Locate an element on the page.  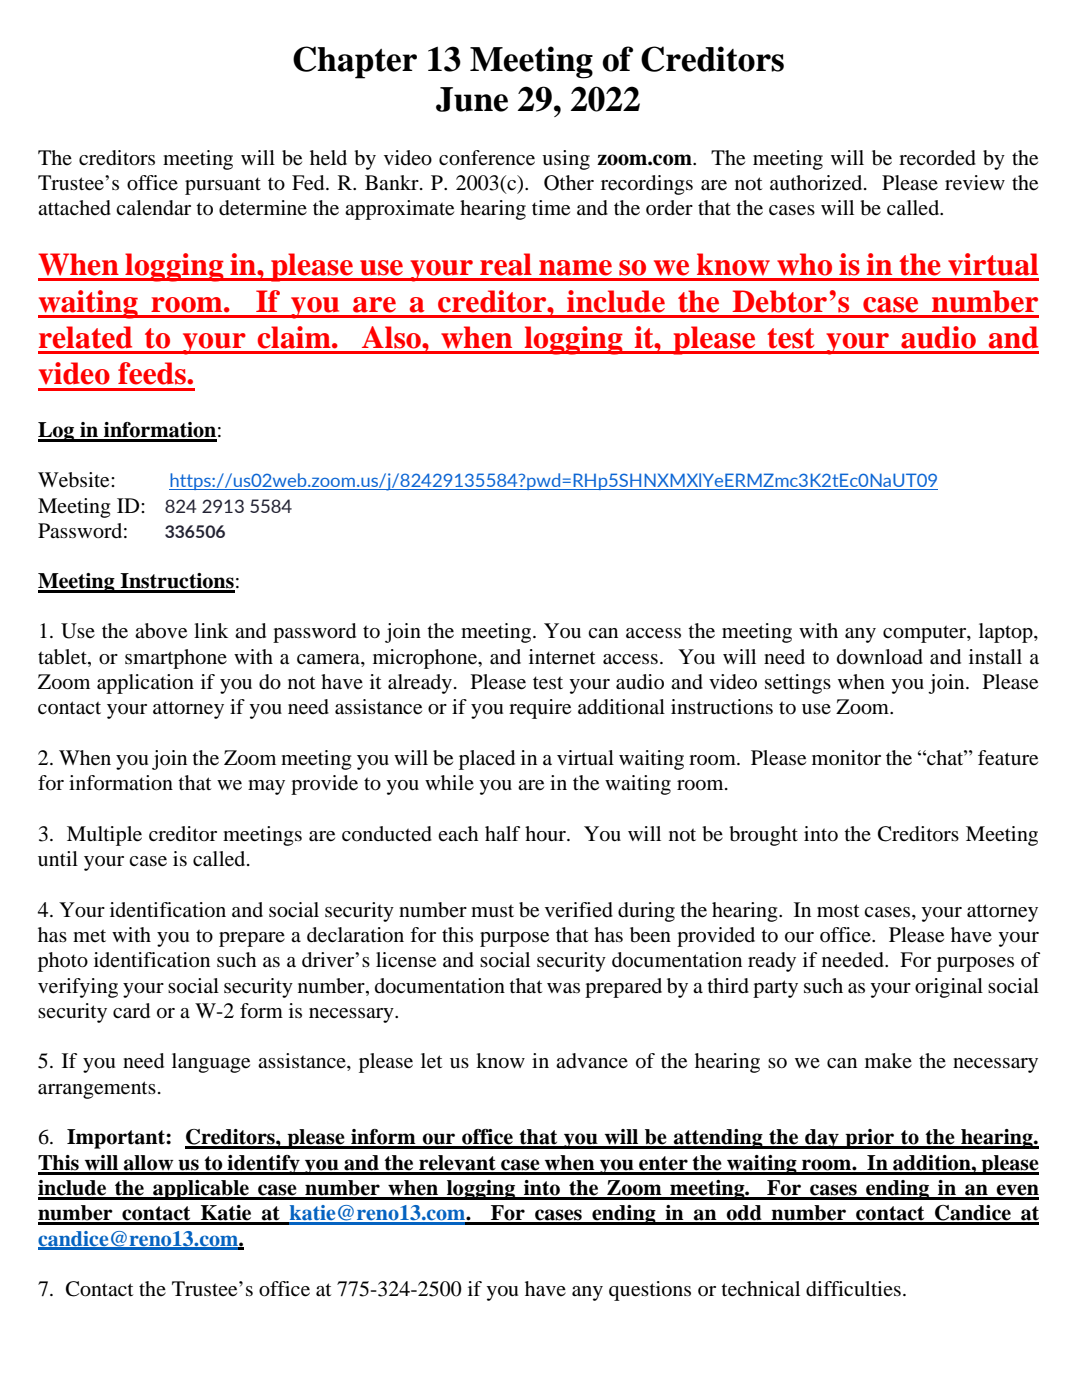
original is located at coordinates (949, 988).
